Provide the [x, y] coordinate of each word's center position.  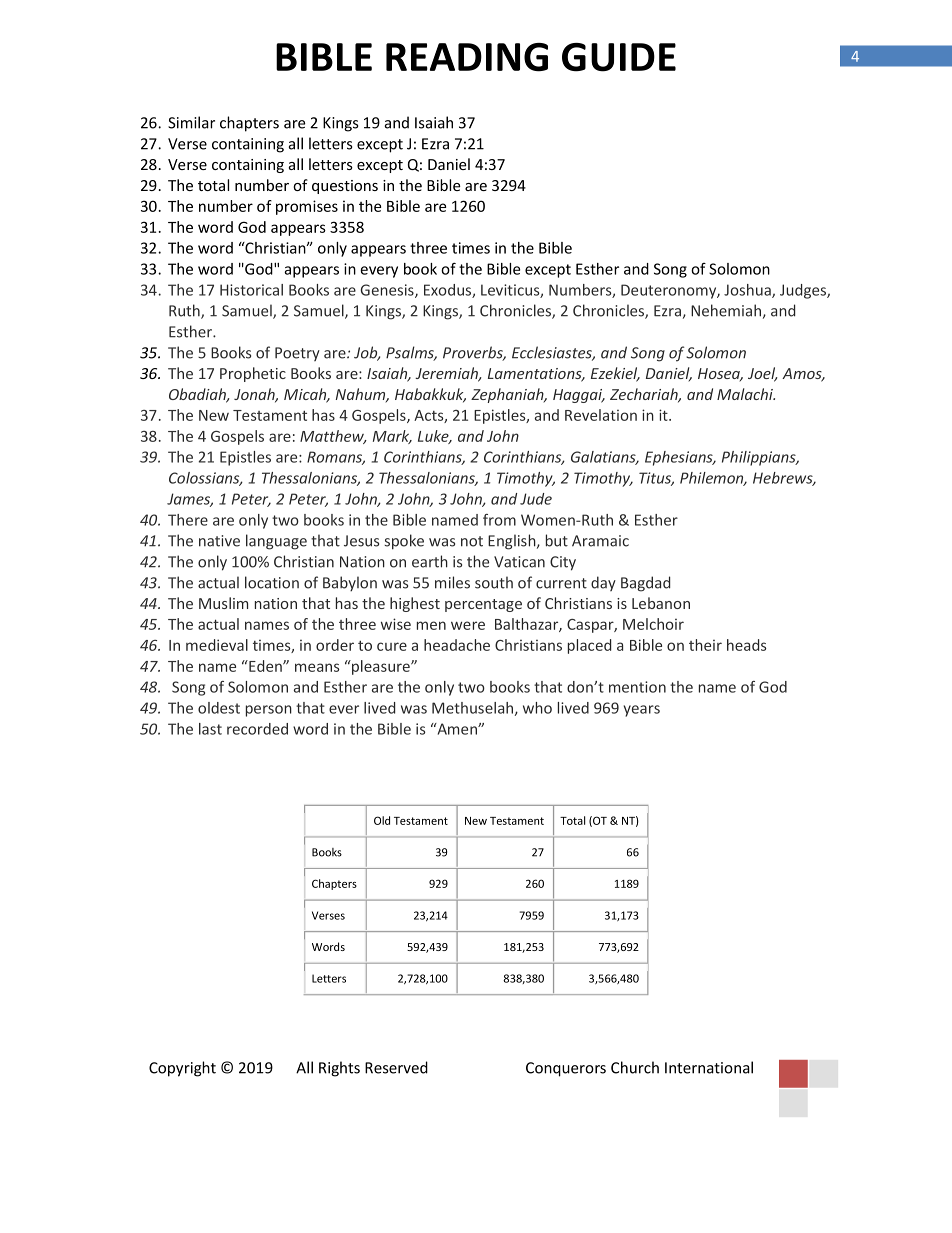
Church [635, 1067]
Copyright [182, 1069]
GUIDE [619, 57]
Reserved [396, 1067]
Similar [191, 122]
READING [467, 57]
